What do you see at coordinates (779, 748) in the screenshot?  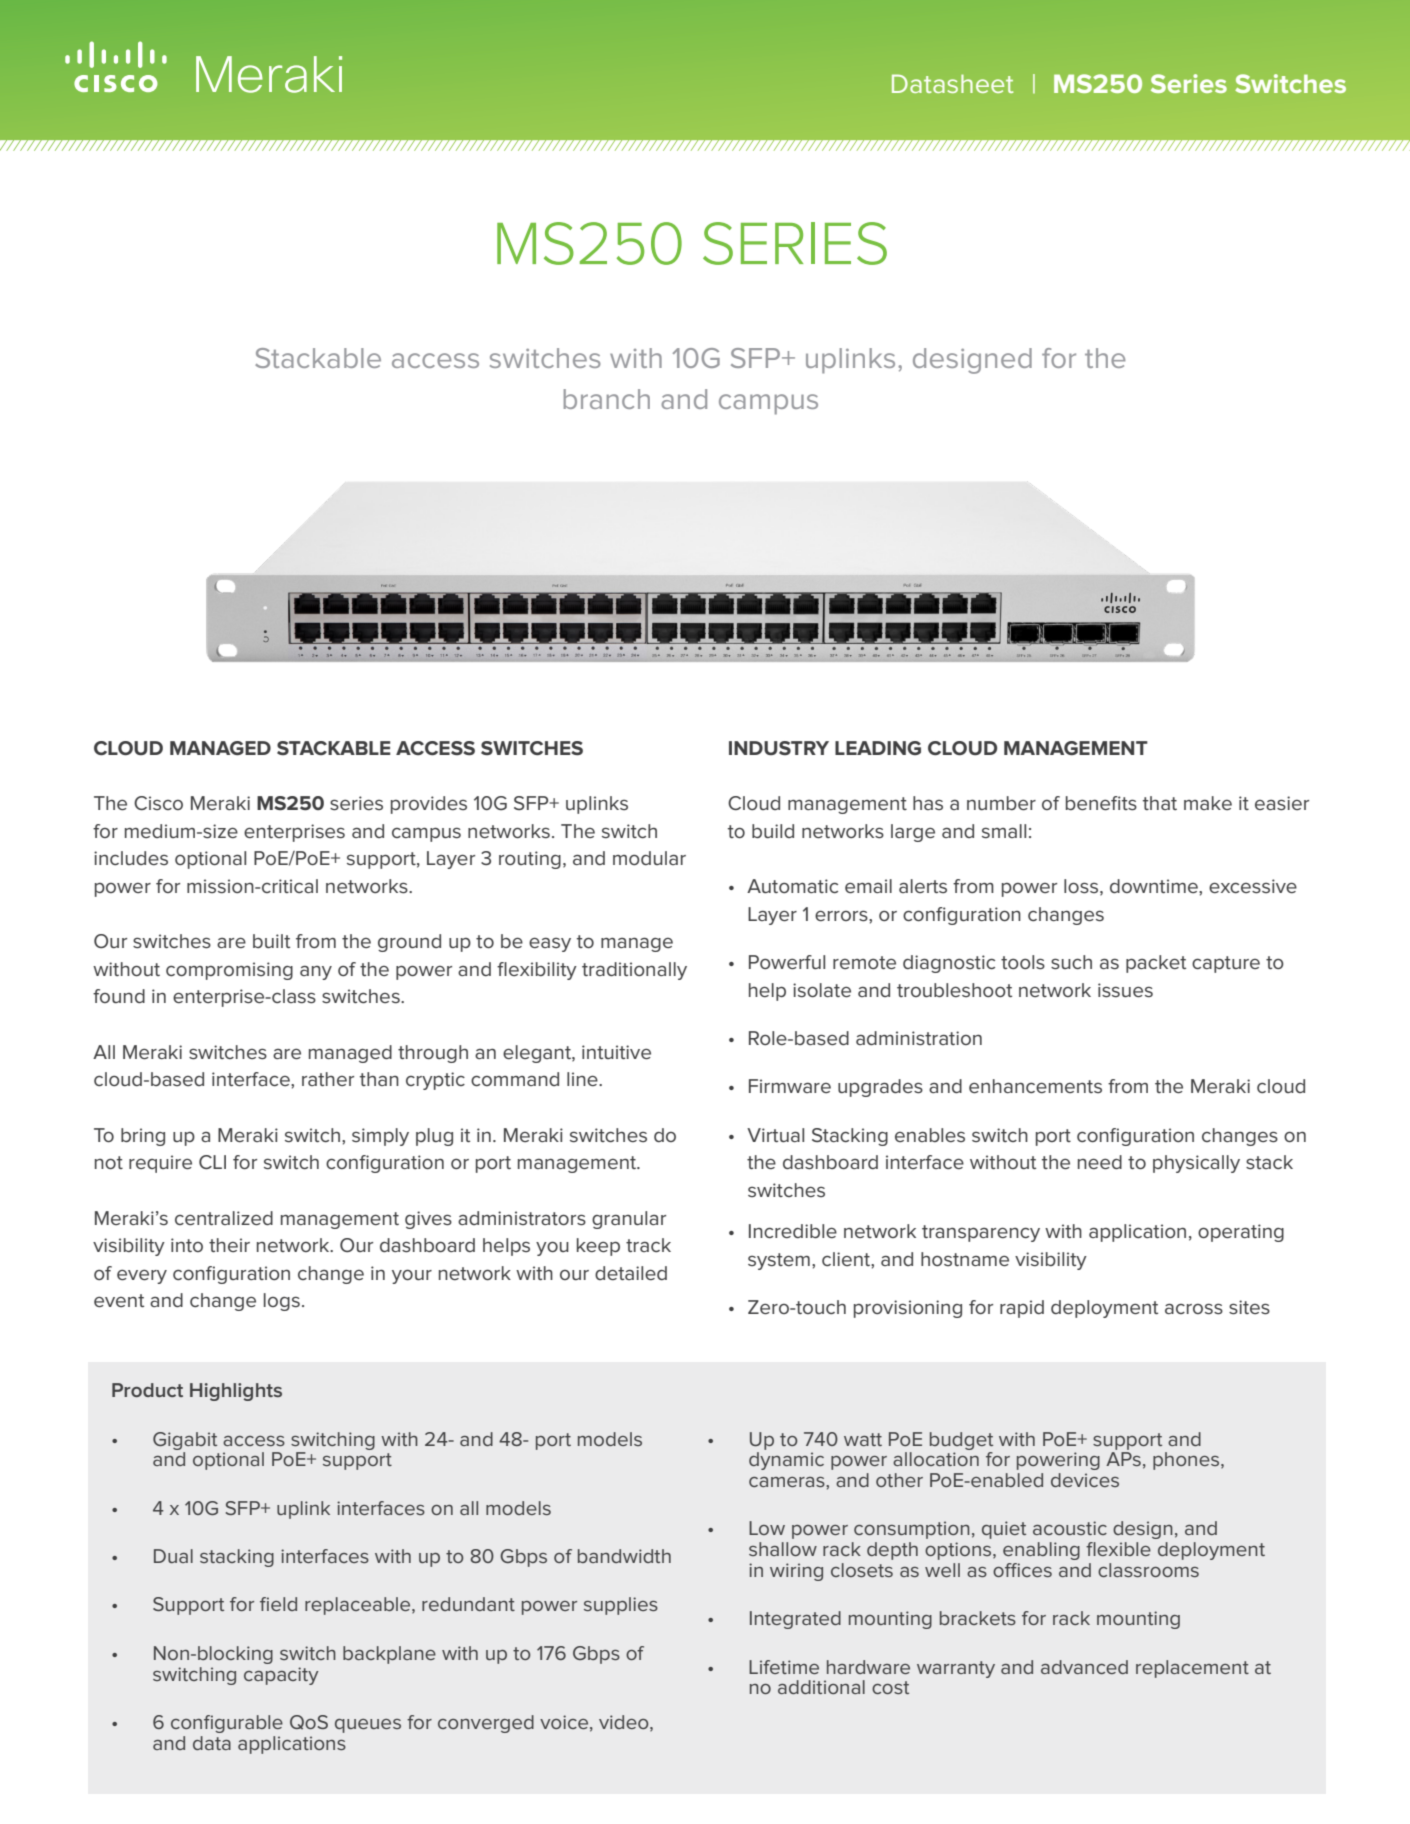 I see `INDUSTRY` at bounding box center [779, 748].
